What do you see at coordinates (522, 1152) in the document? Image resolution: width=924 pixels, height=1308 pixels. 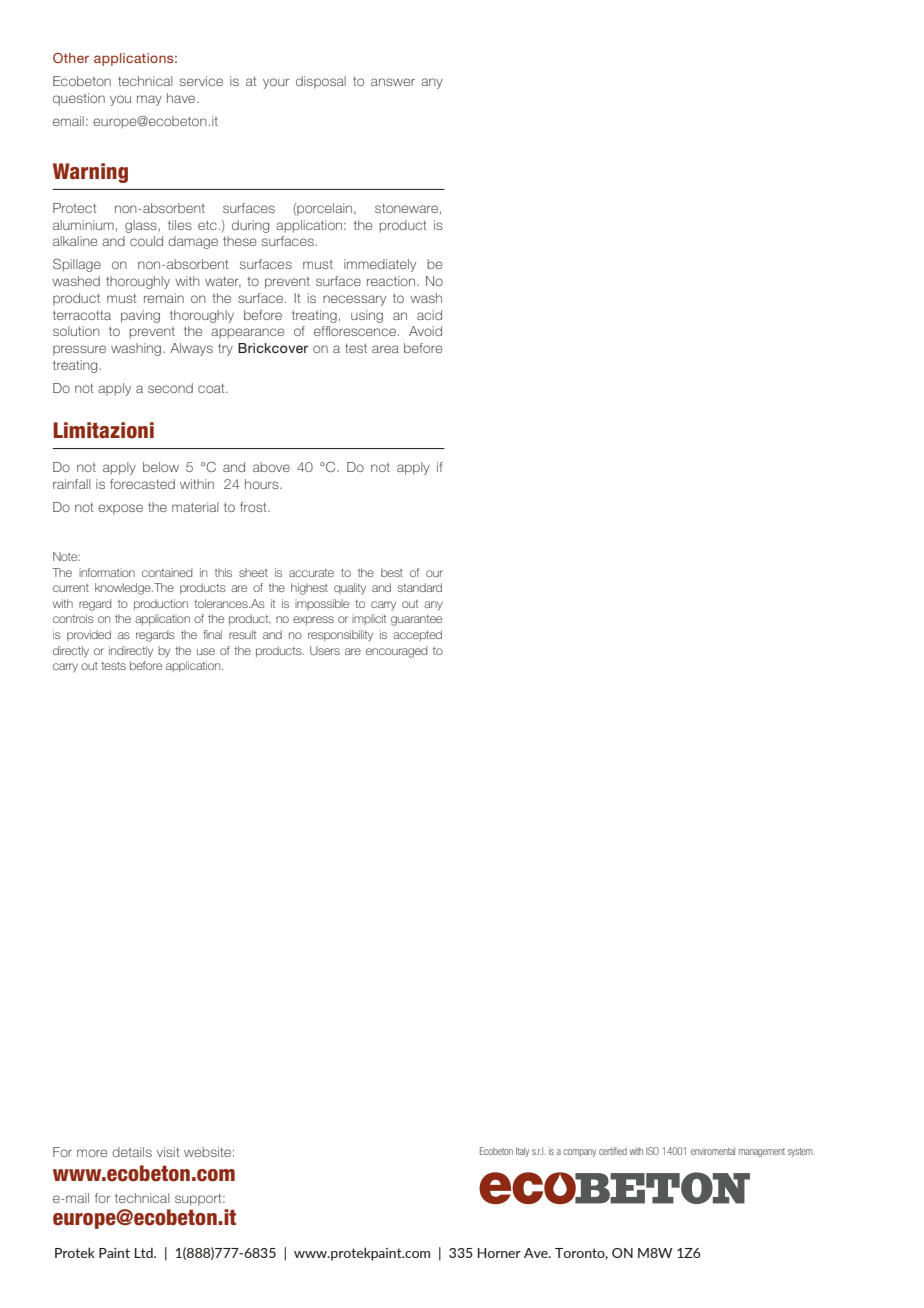 I see `Italy` at bounding box center [522, 1152].
